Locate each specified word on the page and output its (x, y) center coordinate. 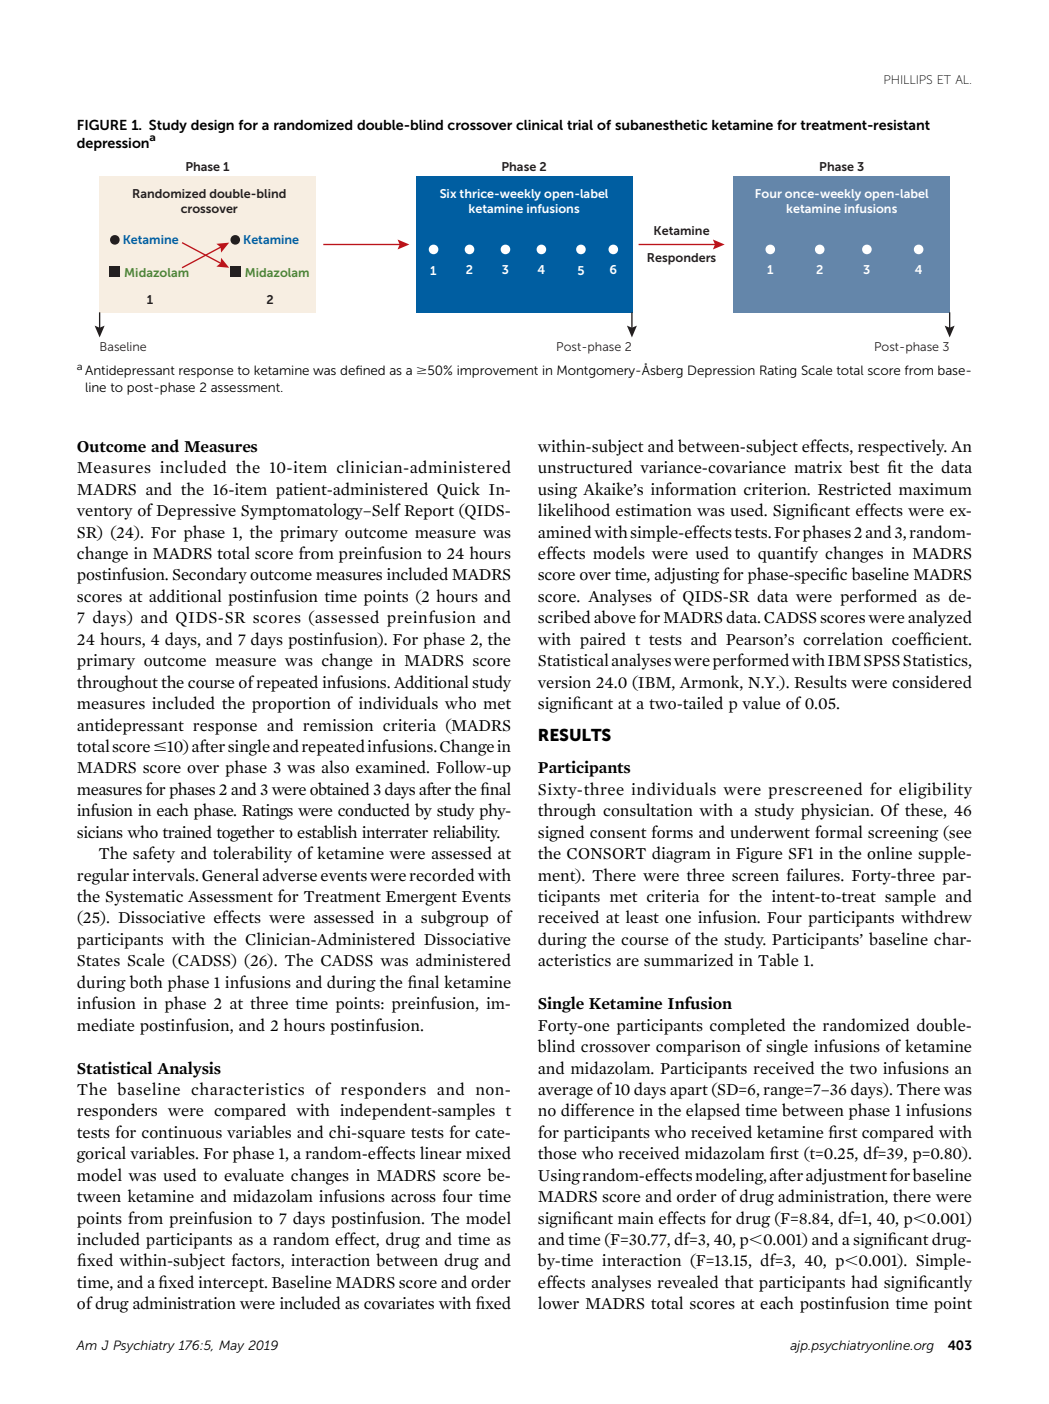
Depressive (196, 512)
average (565, 1093)
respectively (902, 447)
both (146, 982)
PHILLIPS (908, 79)
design (212, 126)
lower (558, 1303)
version (564, 682)
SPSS (882, 661)
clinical (539, 125)
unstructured (585, 467)
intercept (233, 1284)
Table (778, 960)
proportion (291, 705)
